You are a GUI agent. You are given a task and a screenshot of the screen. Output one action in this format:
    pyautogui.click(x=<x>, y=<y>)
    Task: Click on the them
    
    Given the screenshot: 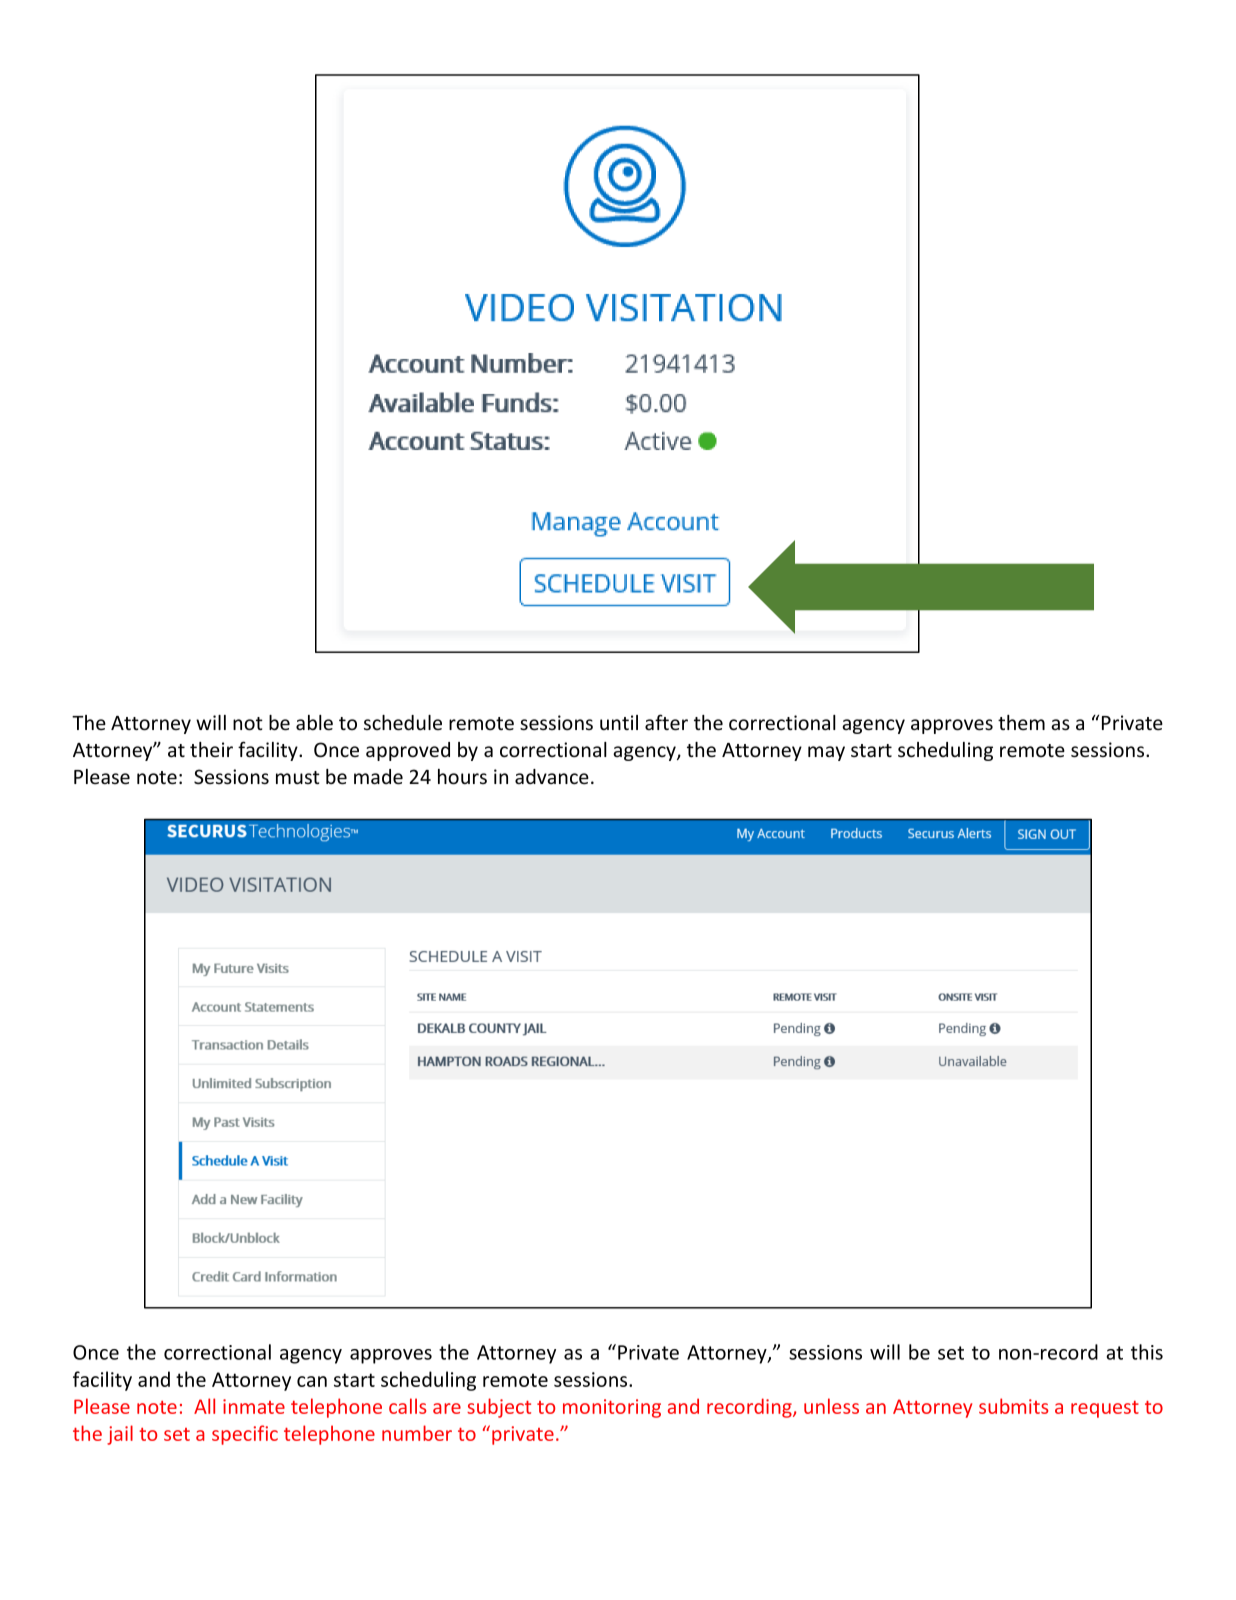 What is the action you would take?
    pyautogui.click(x=1021, y=723)
